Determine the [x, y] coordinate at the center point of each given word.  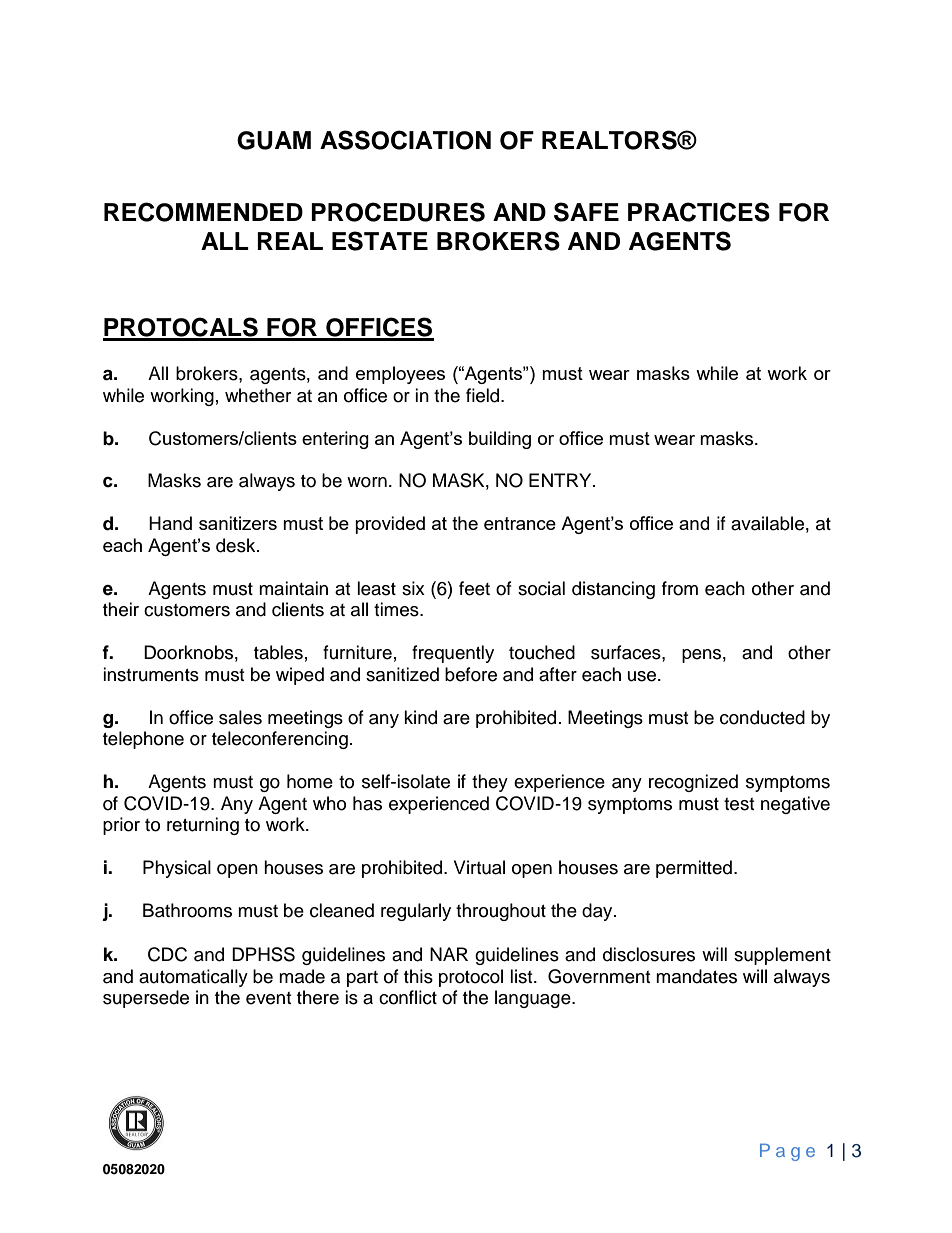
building [500, 440]
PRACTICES [699, 212]
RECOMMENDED [203, 212]
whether [258, 395]
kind [420, 717]
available [767, 523]
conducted [762, 717]
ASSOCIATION [405, 140]
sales [240, 717]
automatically [193, 978]
